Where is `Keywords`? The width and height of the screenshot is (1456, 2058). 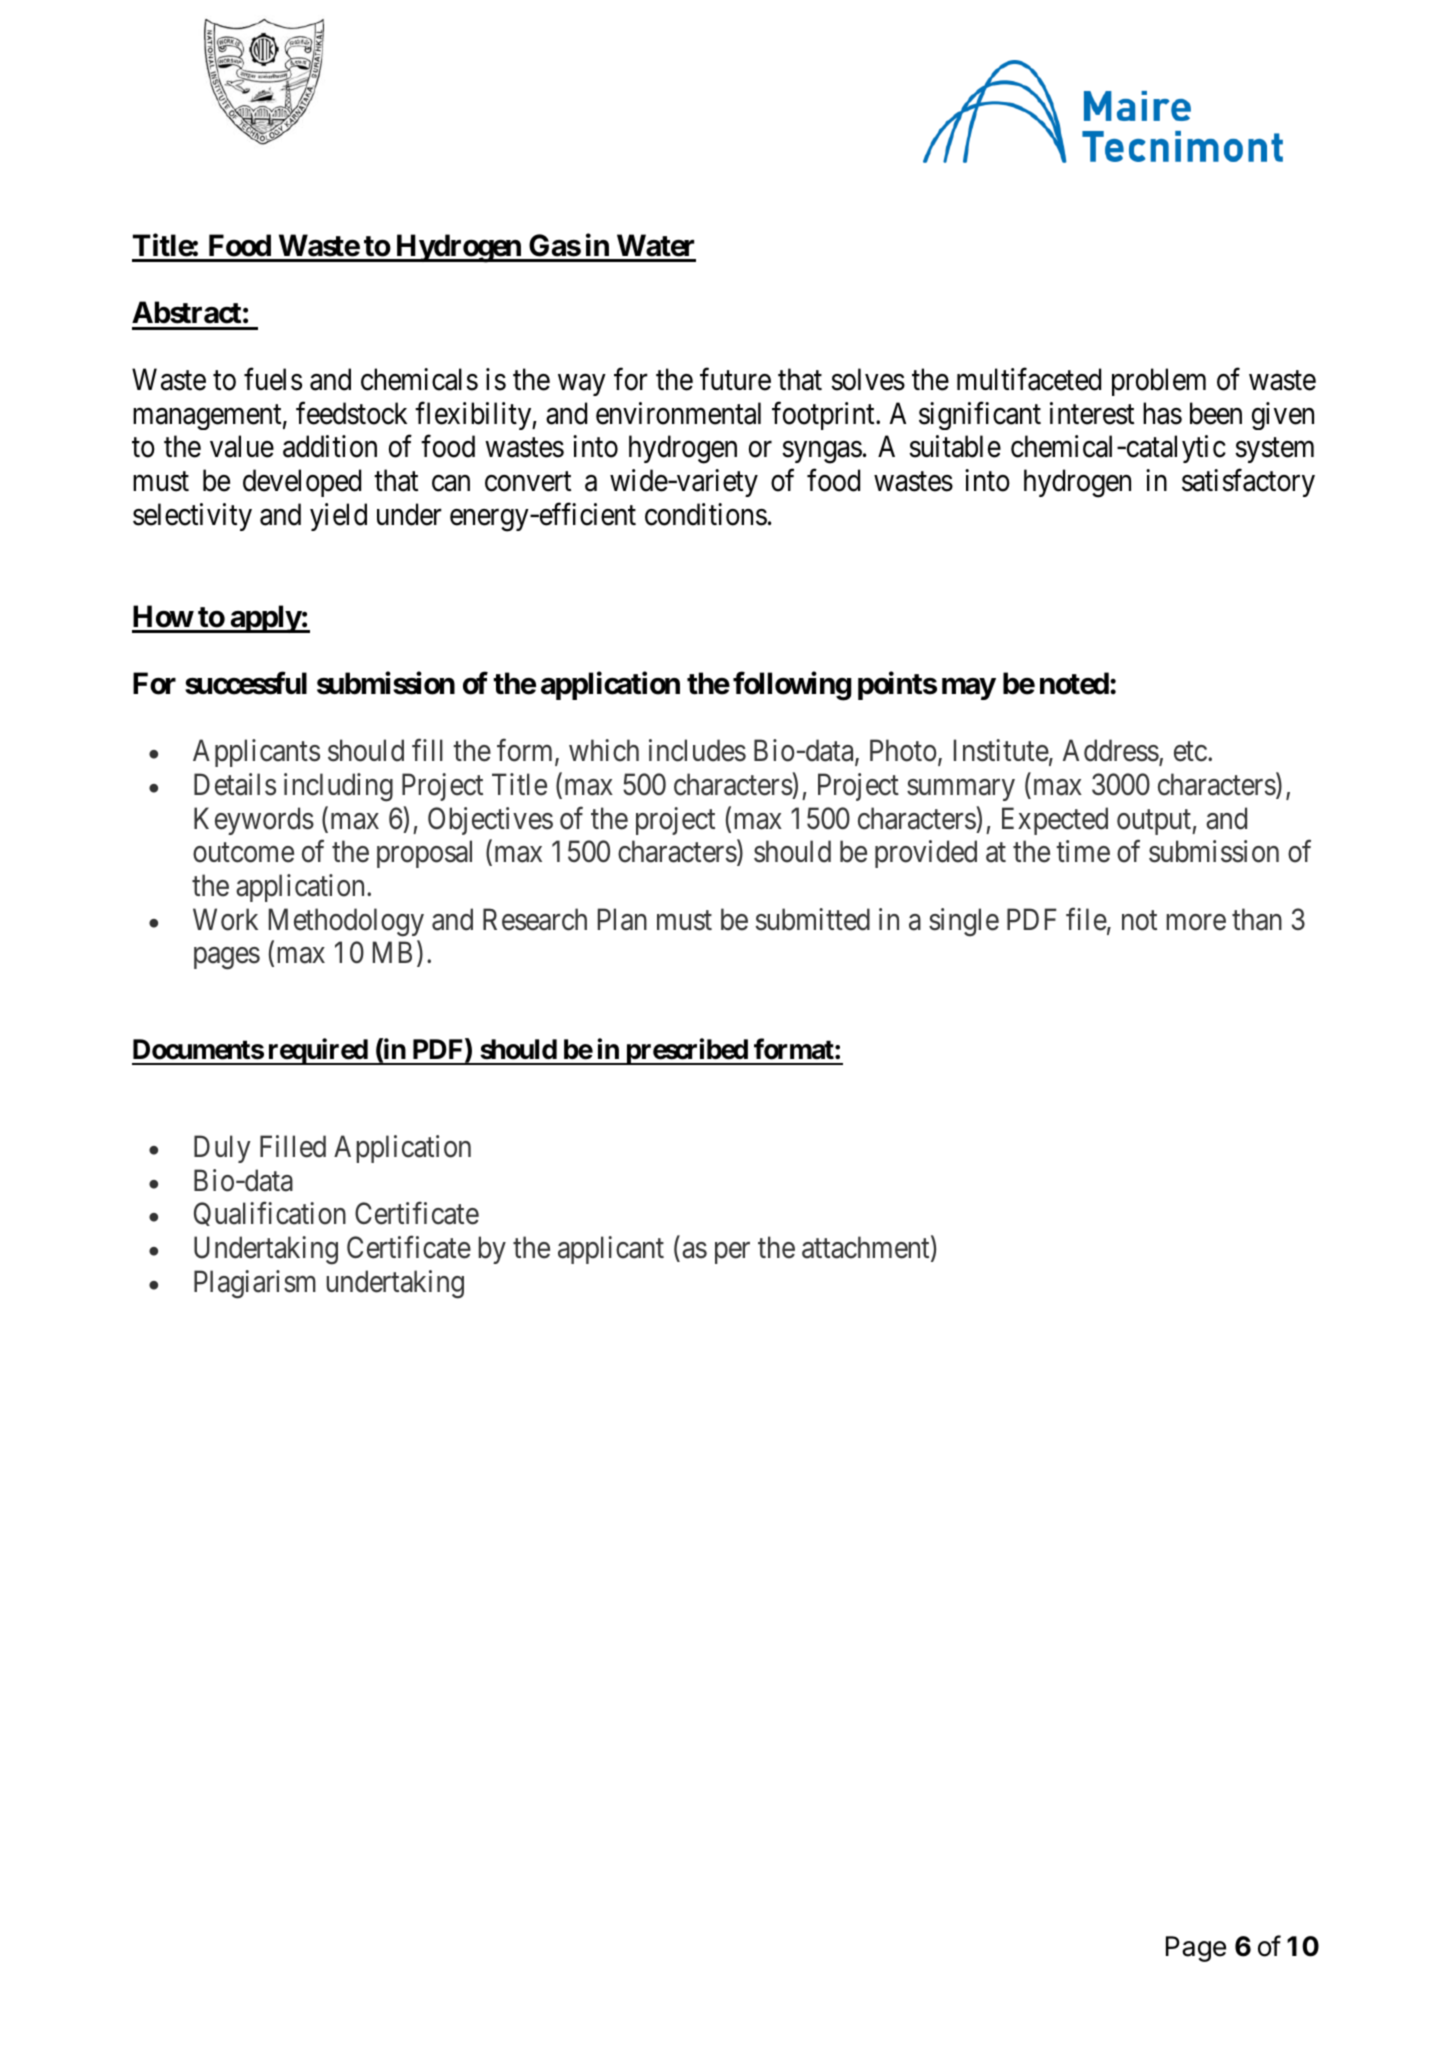
Keywords is located at coordinates (254, 821).
